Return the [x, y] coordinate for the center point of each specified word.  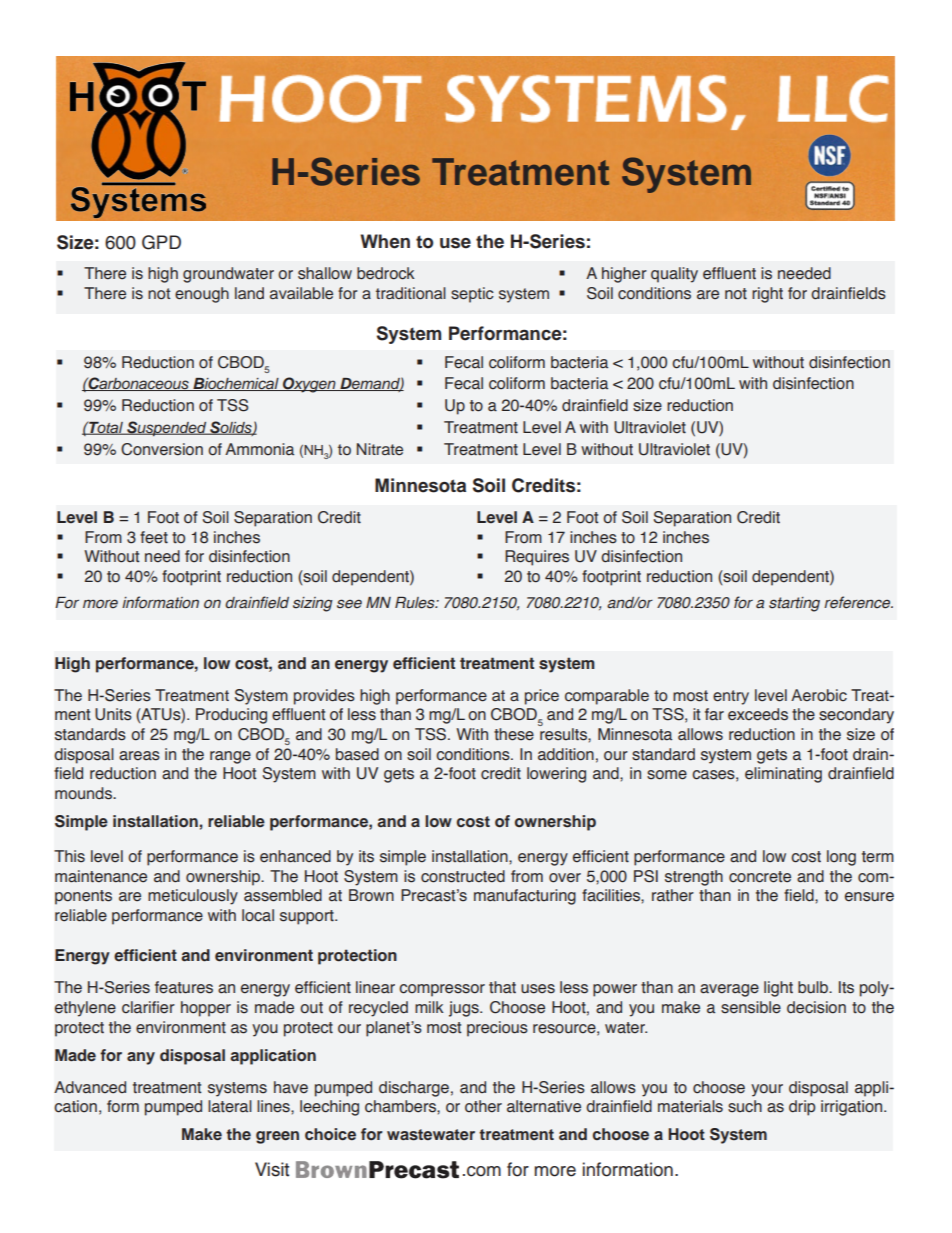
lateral [230, 1106]
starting [794, 604]
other [483, 1106]
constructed [463, 876]
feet [154, 537]
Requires [537, 558]
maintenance [101, 876]
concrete [760, 877]
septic [472, 295]
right [767, 295]
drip [802, 1108]
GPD [161, 242]
